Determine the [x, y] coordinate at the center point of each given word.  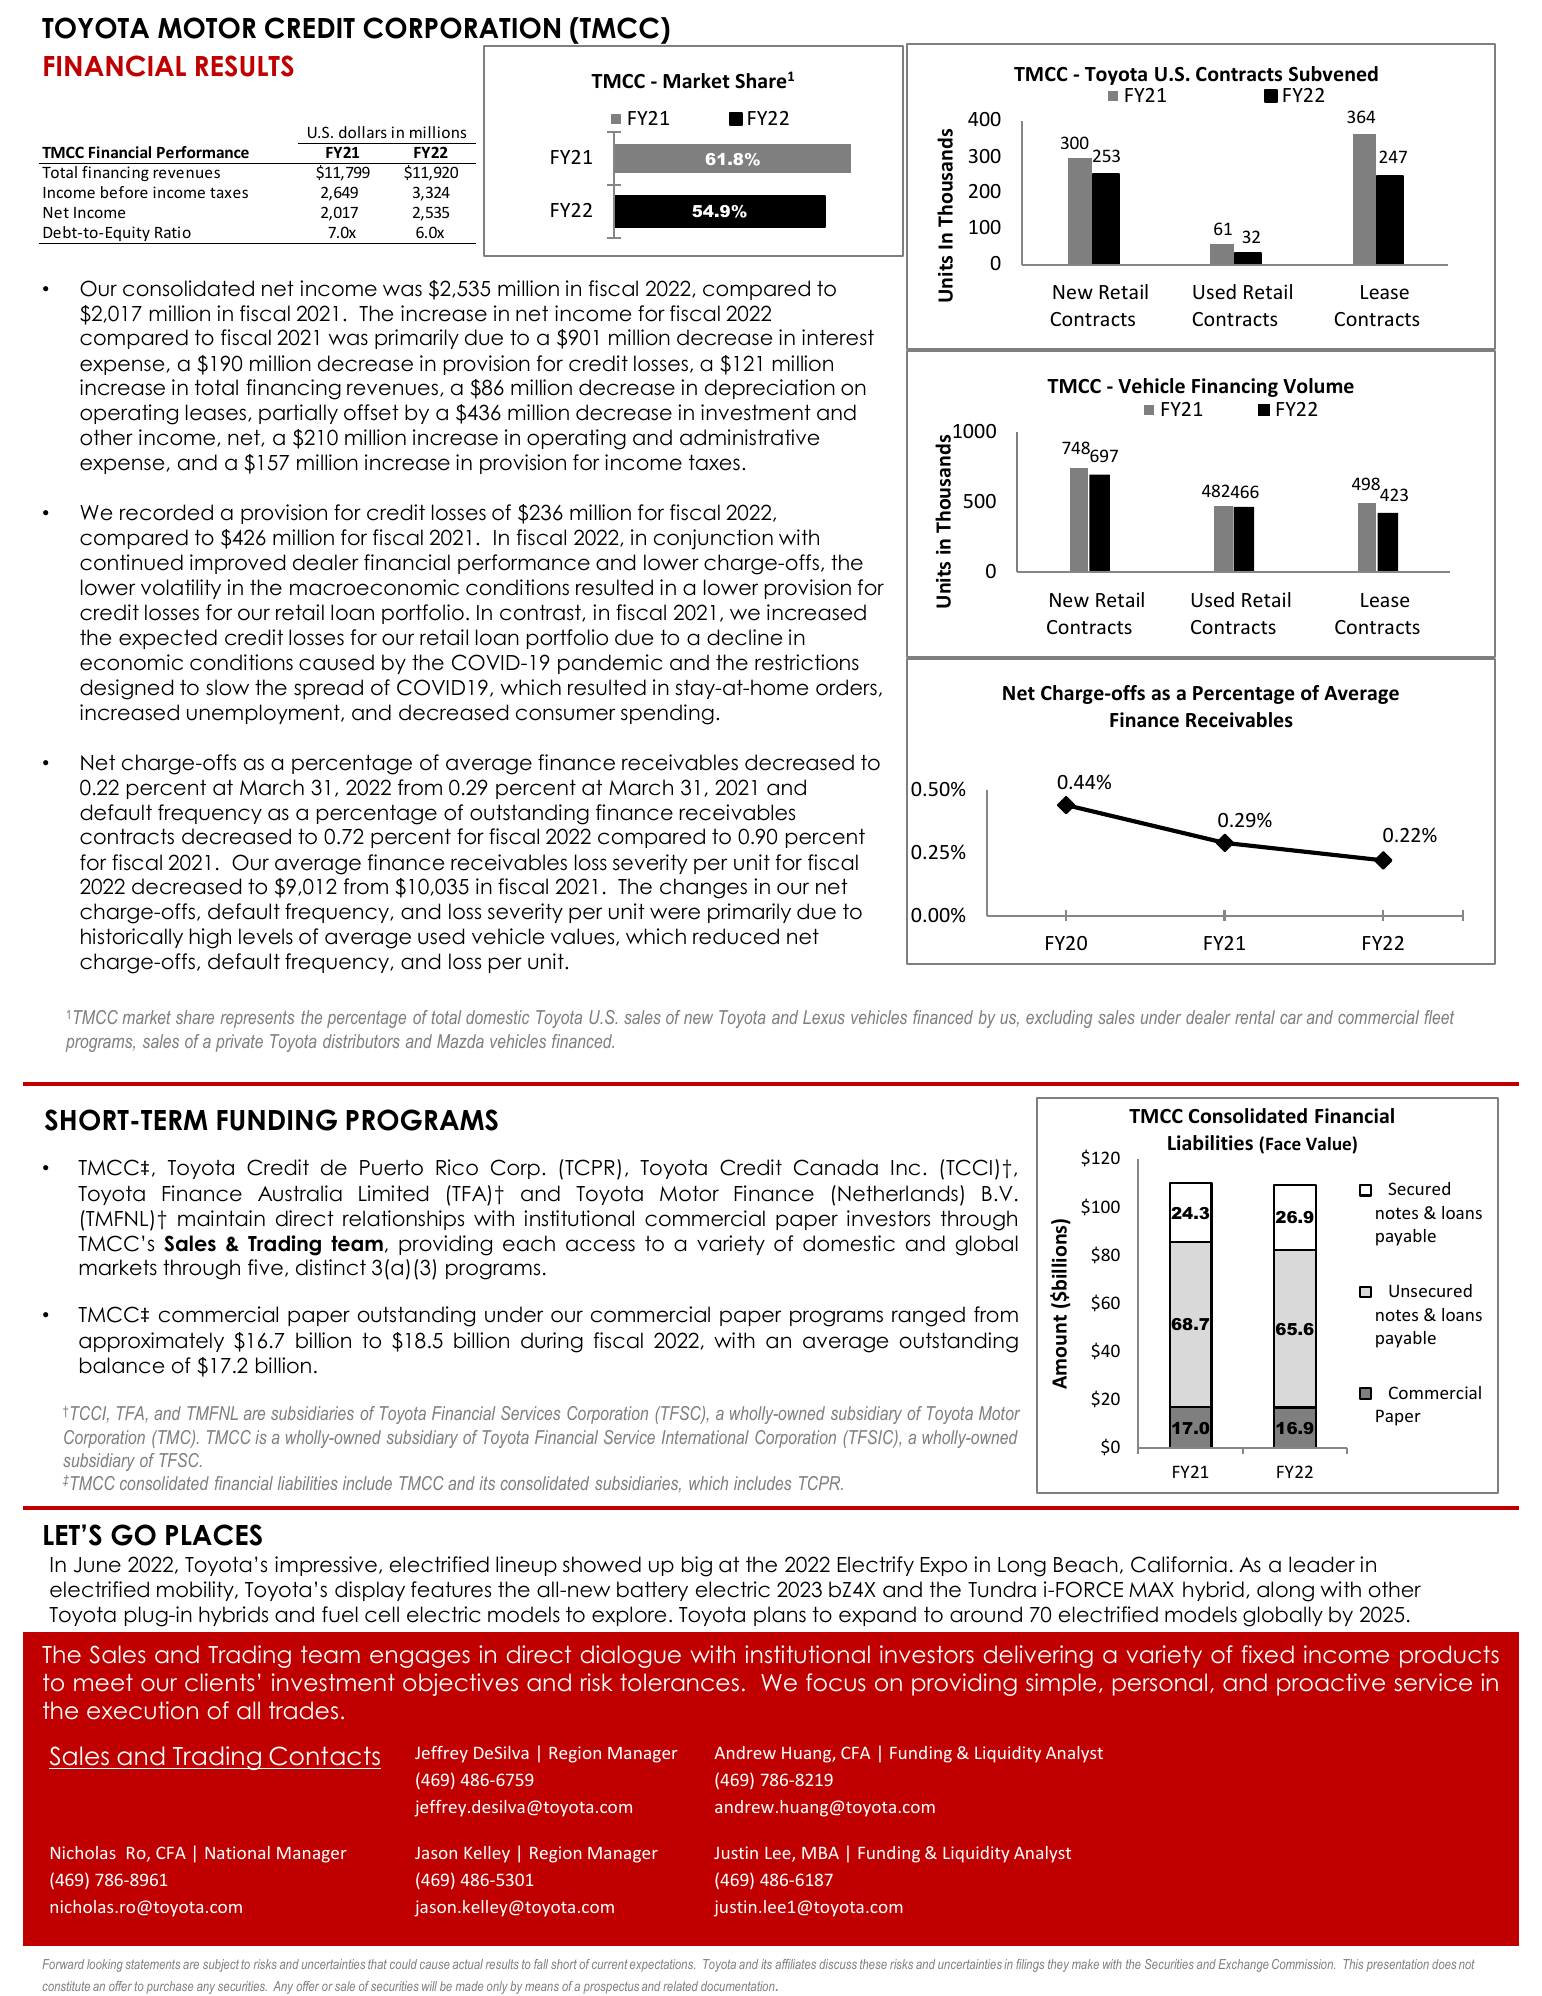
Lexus [824, 1017]
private [239, 1043]
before [124, 192]
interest [838, 337]
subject [221, 1965]
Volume [1318, 386]
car [1291, 1019]
